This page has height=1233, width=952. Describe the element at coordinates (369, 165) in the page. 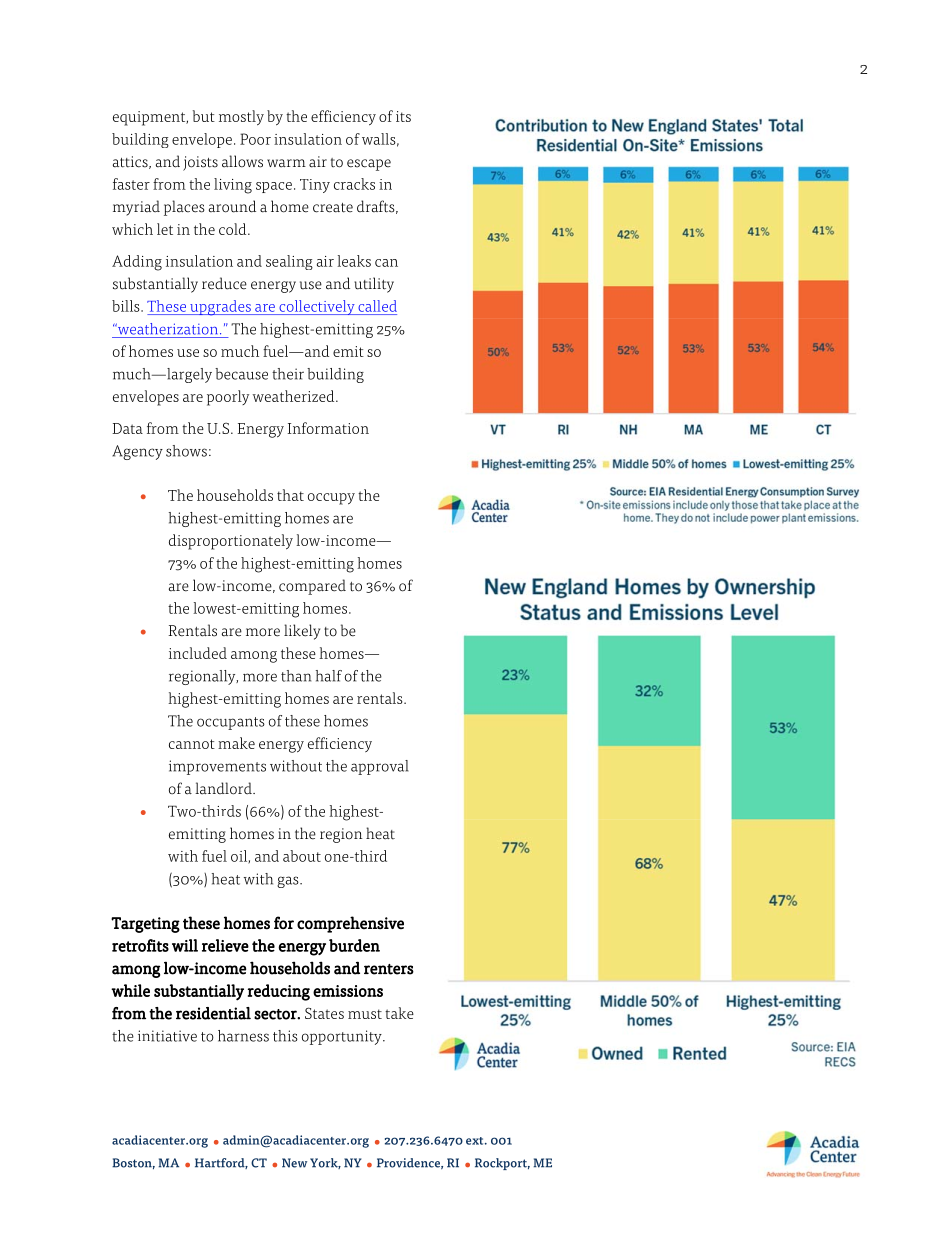

I see `escape` at that location.
